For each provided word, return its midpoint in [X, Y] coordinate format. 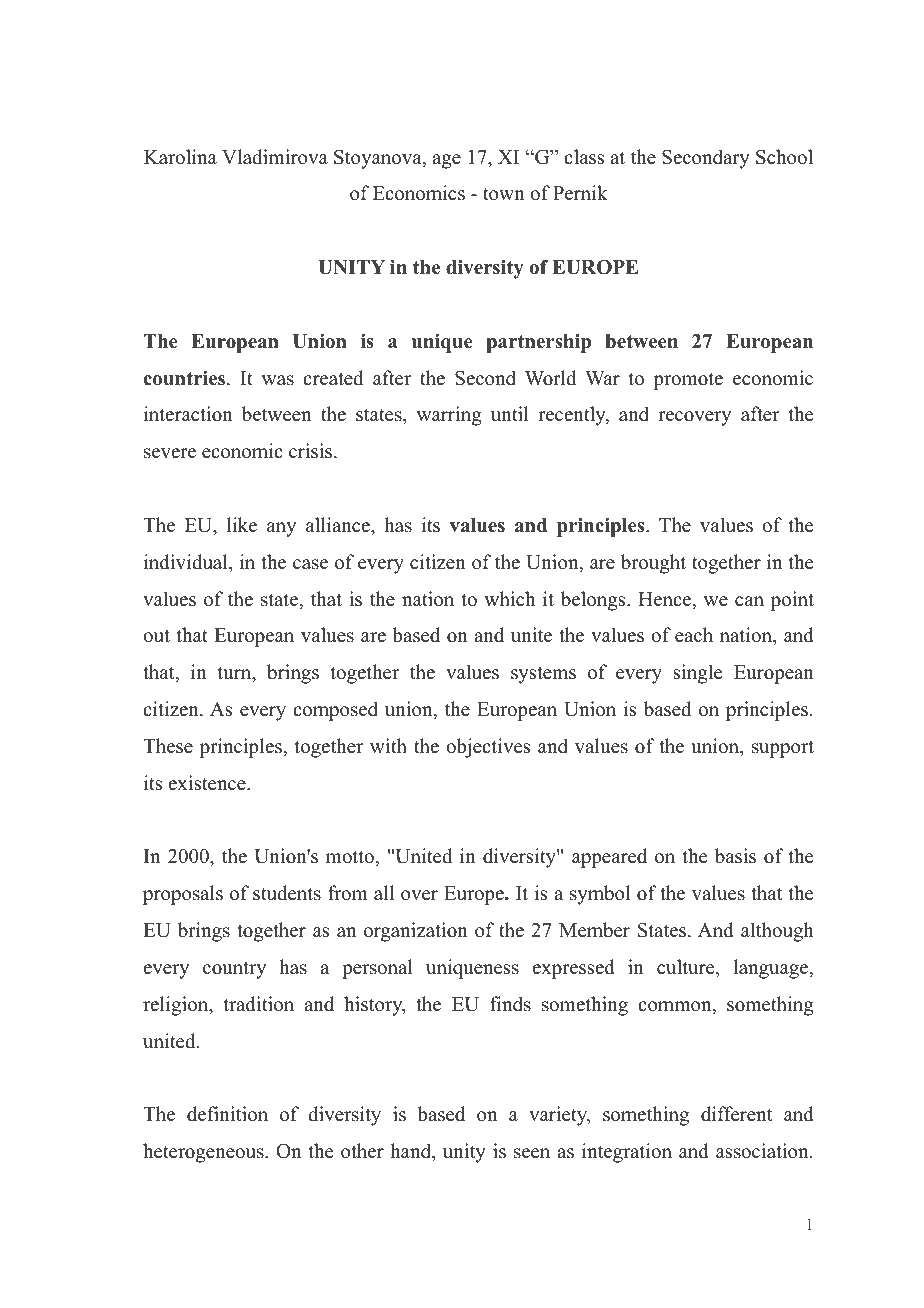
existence [208, 783]
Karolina [180, 157]
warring [449, 416]
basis [735, 856]
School [784, 157]
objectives [488, 748]
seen [532, 1153]
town [504, 194]
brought [653, 564]
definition [227, 1114]
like [242, 525]
